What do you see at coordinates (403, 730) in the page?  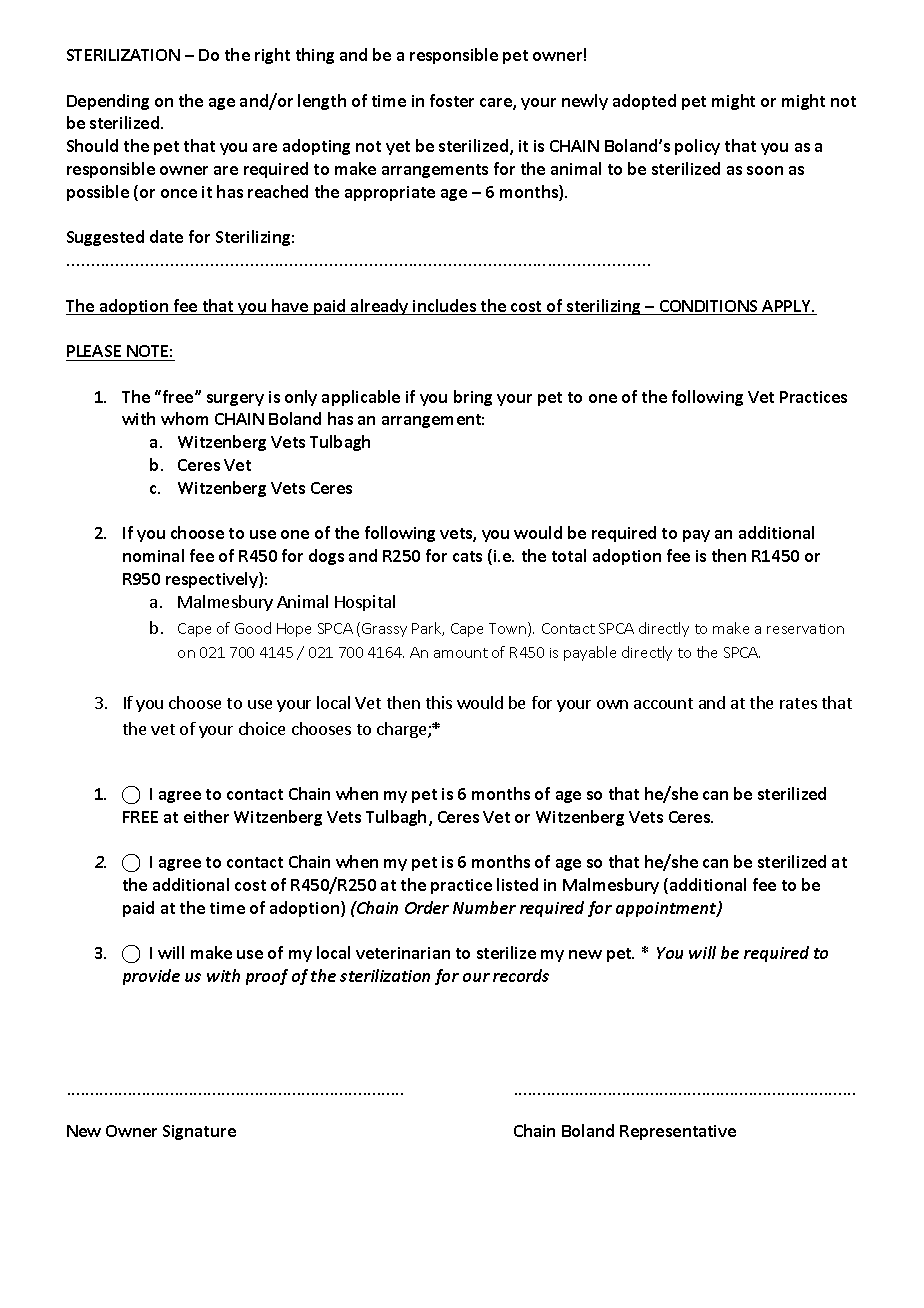 I see `charge` at bounding box center [403, 730].
